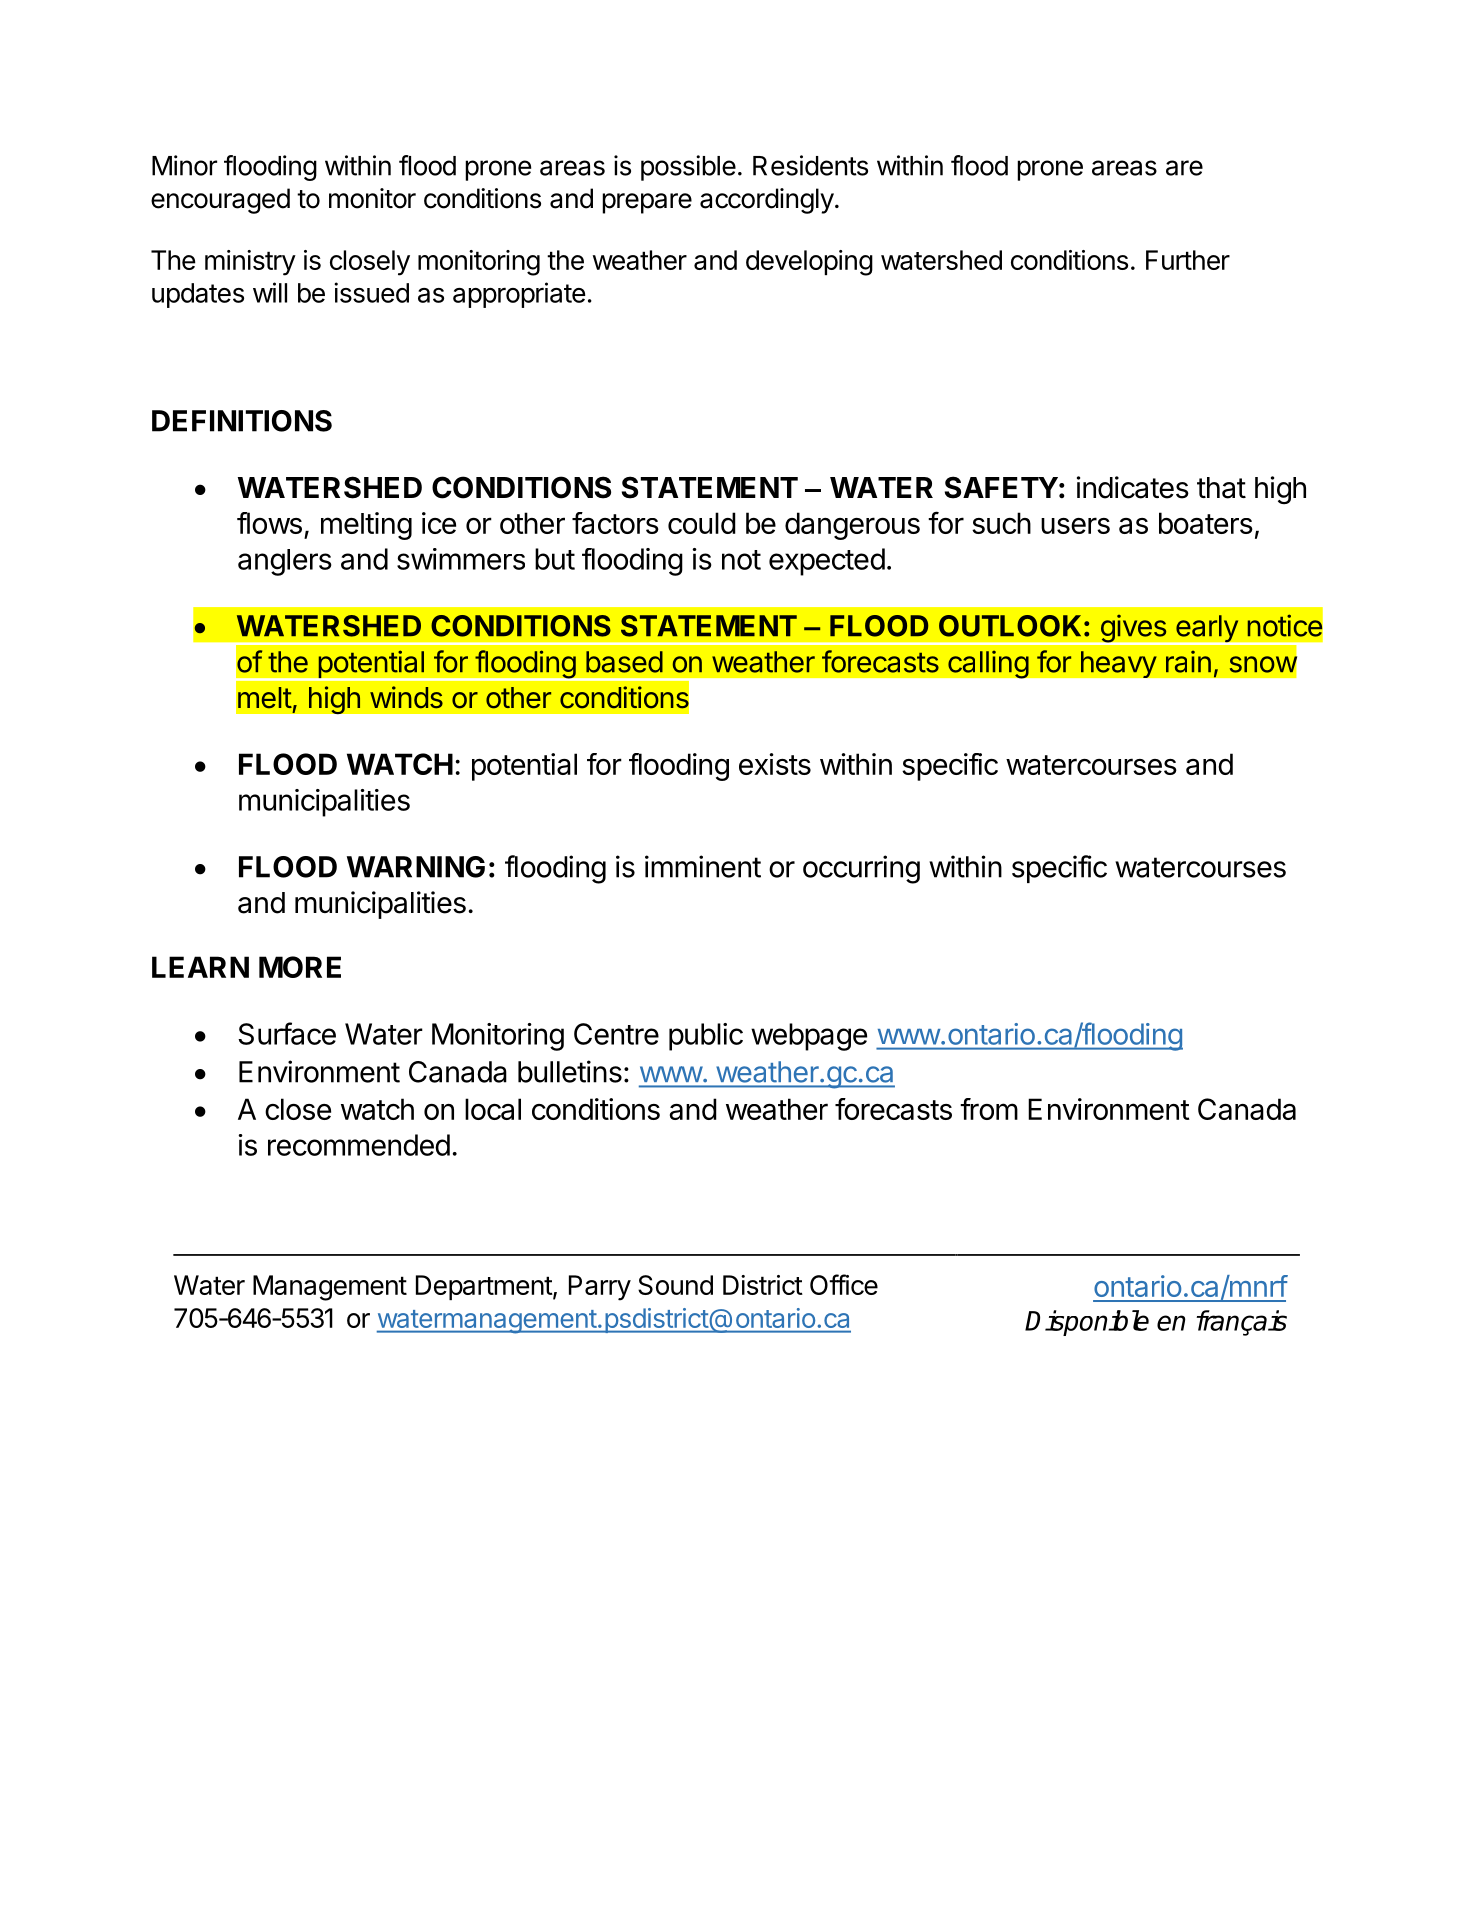  Describe the element at coordinates (220, 201) in the screenshot. I see `encouraged` at that location.
